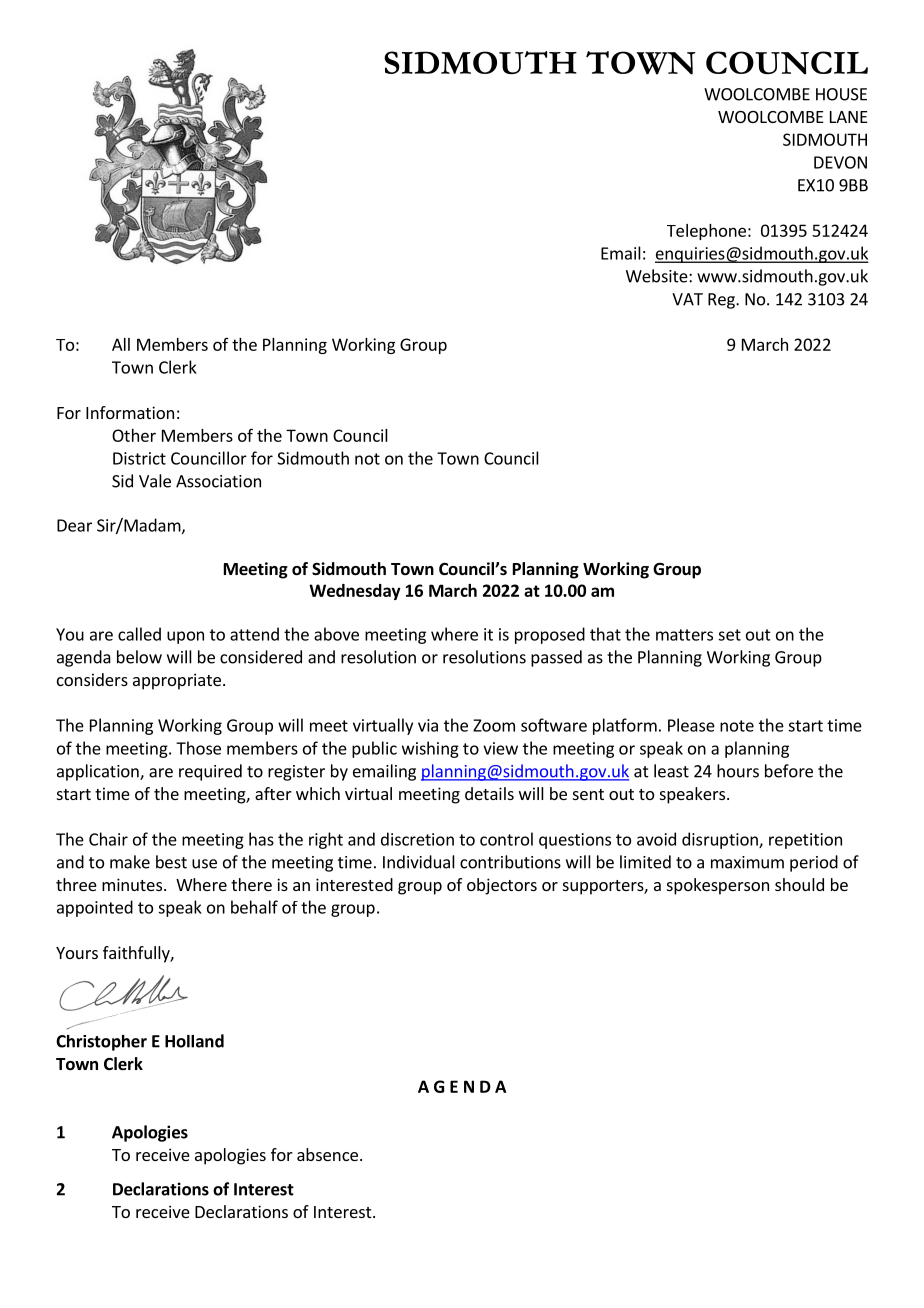 This image has width=924, height=1308. Describe the element at coordinates (419, 862) in the image. I see `Individual` at that location.
